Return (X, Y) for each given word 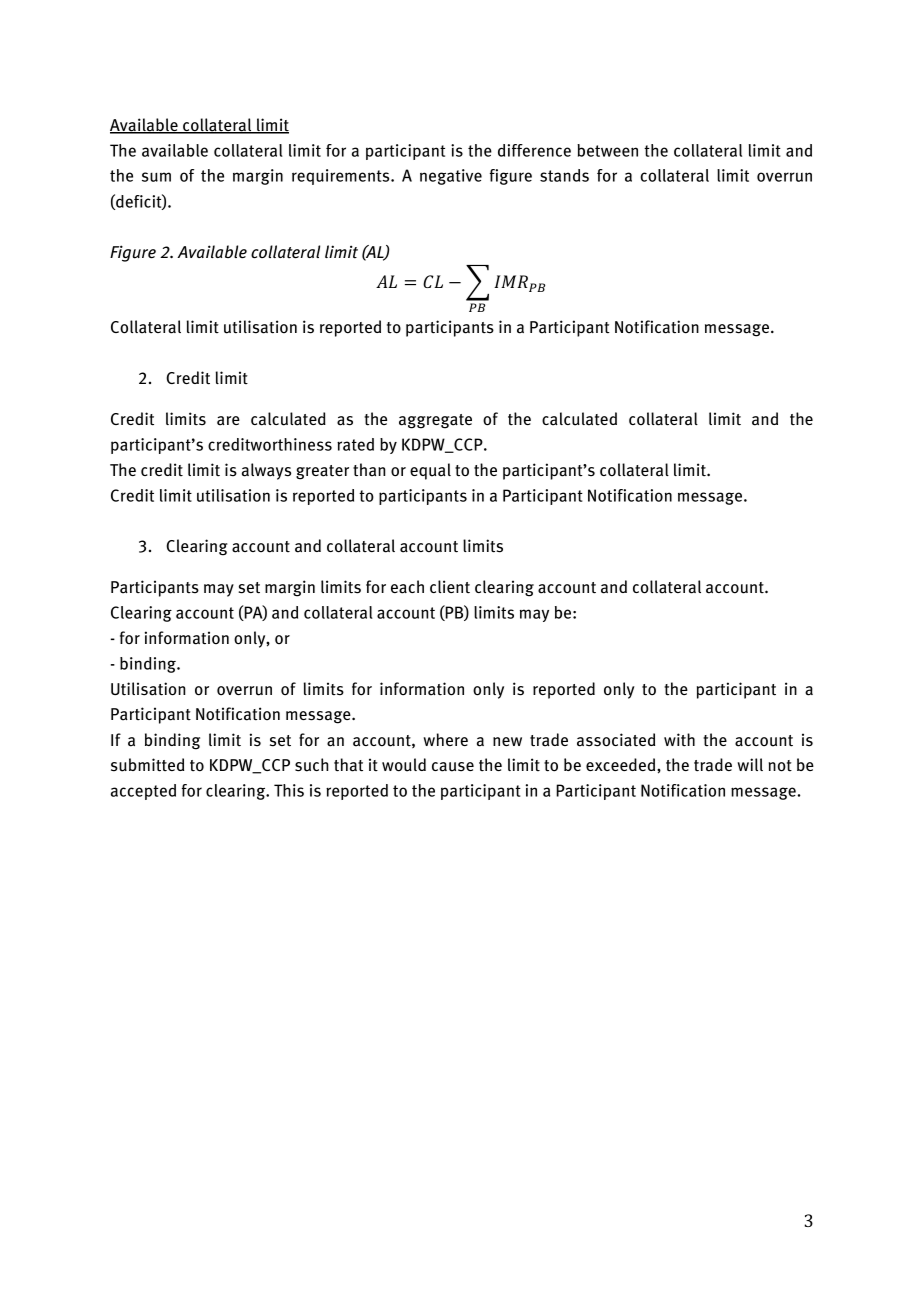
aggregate (435, 421)
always (266, 471)
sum (156, 177)
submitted (147, 765)
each (407, 587)
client (450, 587)
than (369, 470)
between (607, 150)
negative (451, 177)
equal (430, 471)
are (228, 421)
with (679, 740)
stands (564, 175)
